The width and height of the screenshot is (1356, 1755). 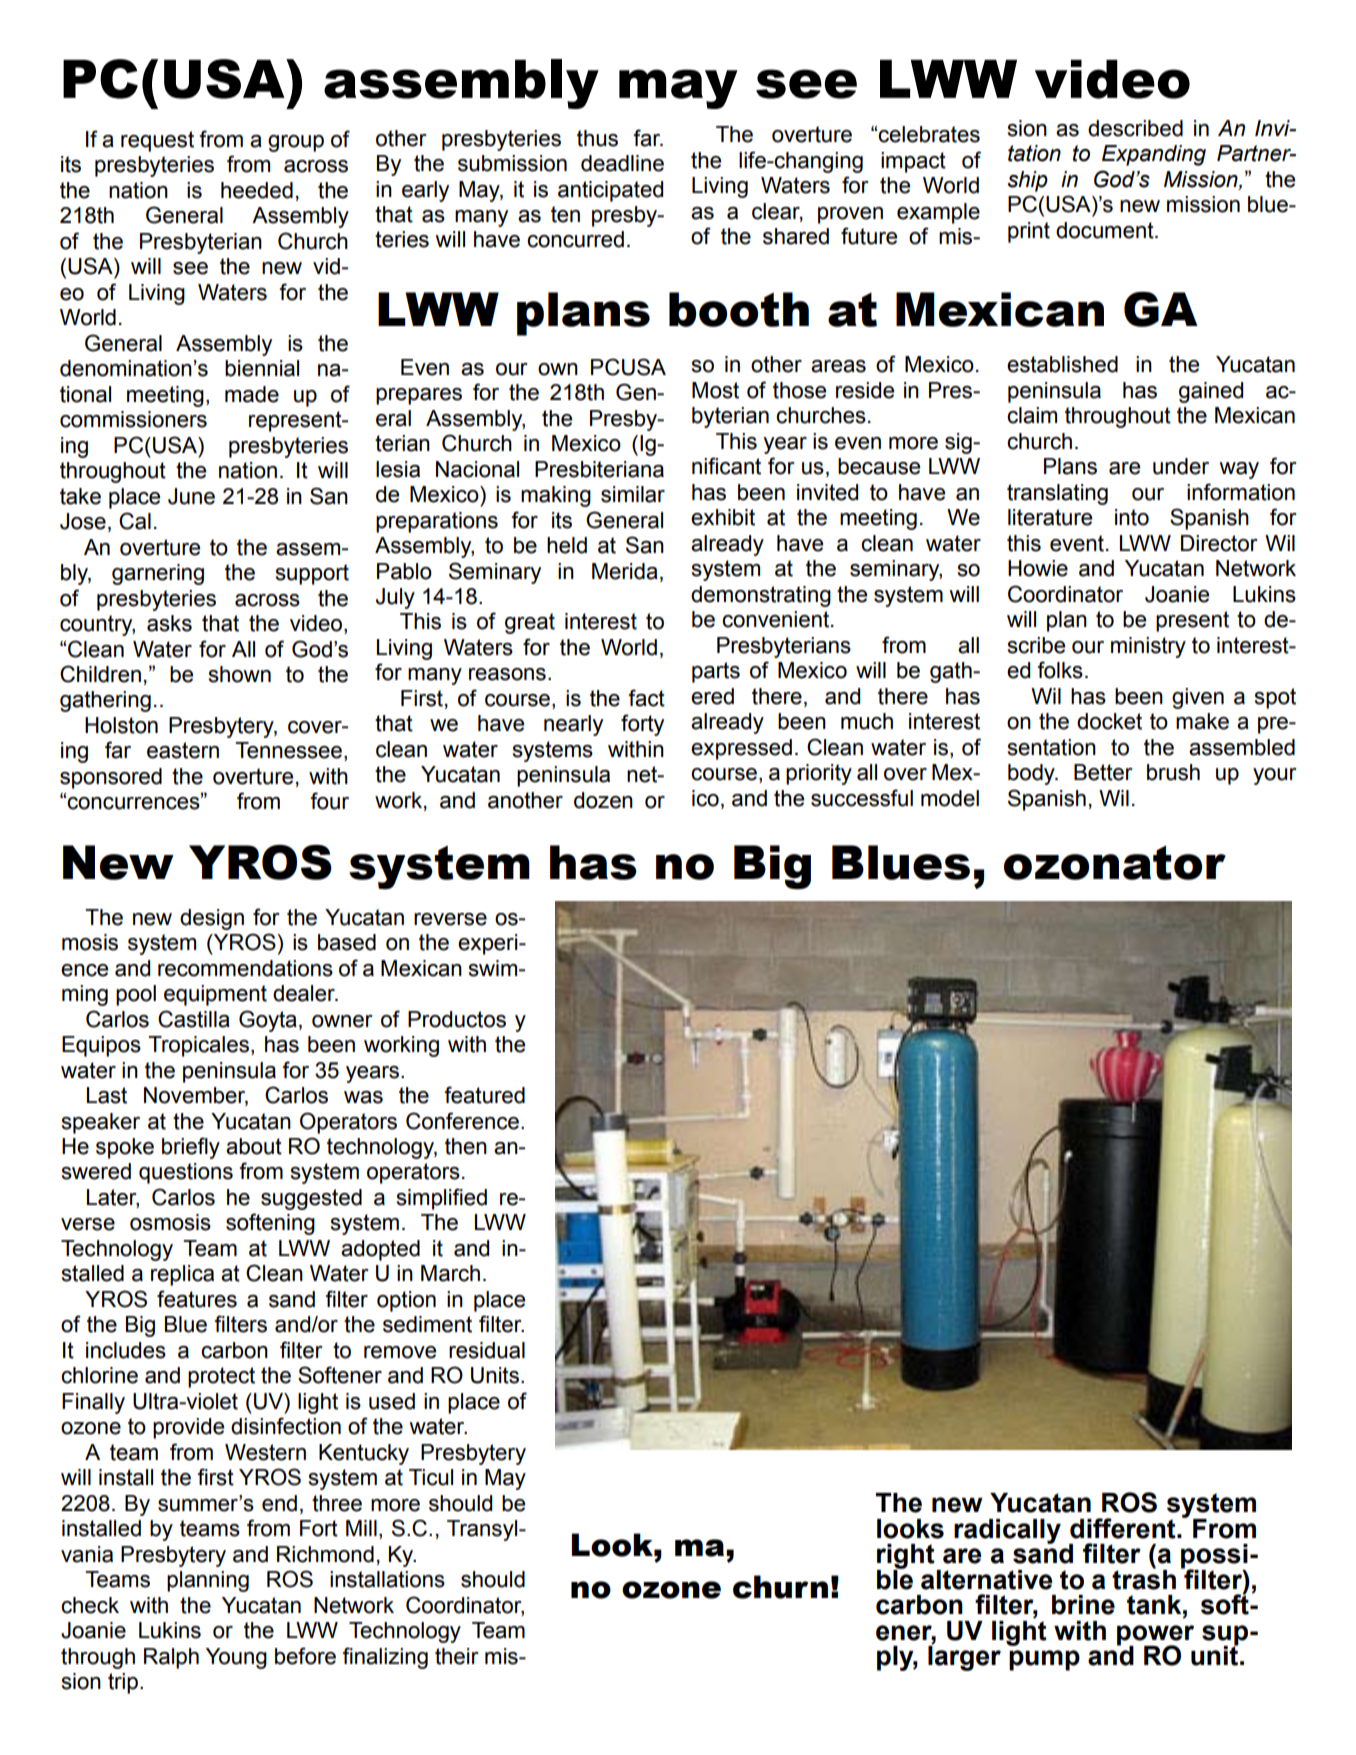 What do you see at coordinates (1148, 647) in the screenshot?
I see `ministry` at bounding box center [1148, 647].
